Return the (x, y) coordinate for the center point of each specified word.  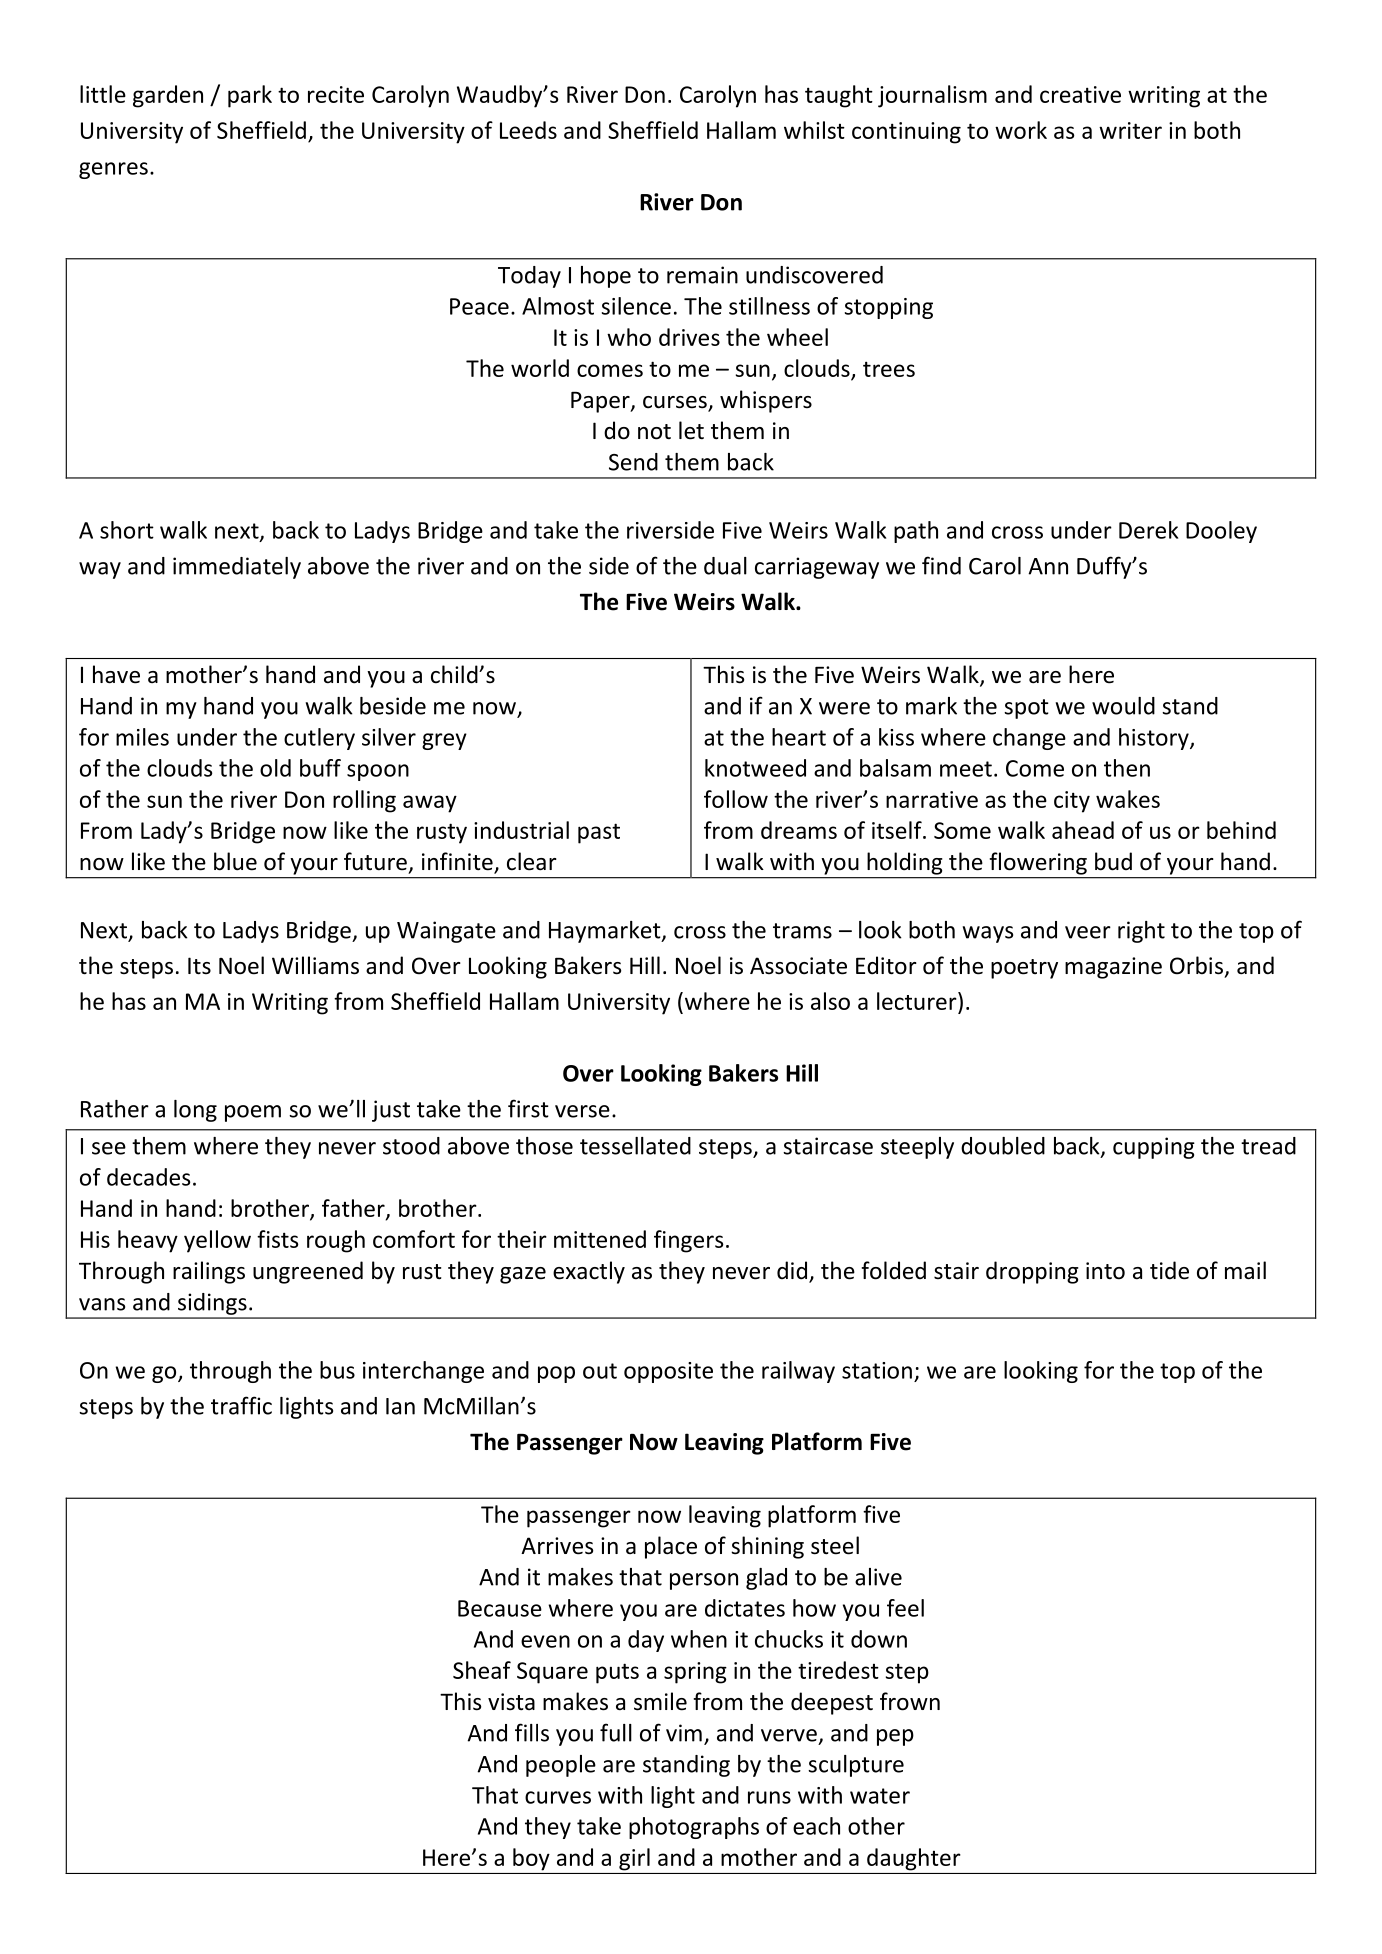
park (250, 96)
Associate (798, 966)
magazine (1113, 968)
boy (531, 1859)
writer (1130, 130)
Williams (315, 965)
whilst (814, 130)
